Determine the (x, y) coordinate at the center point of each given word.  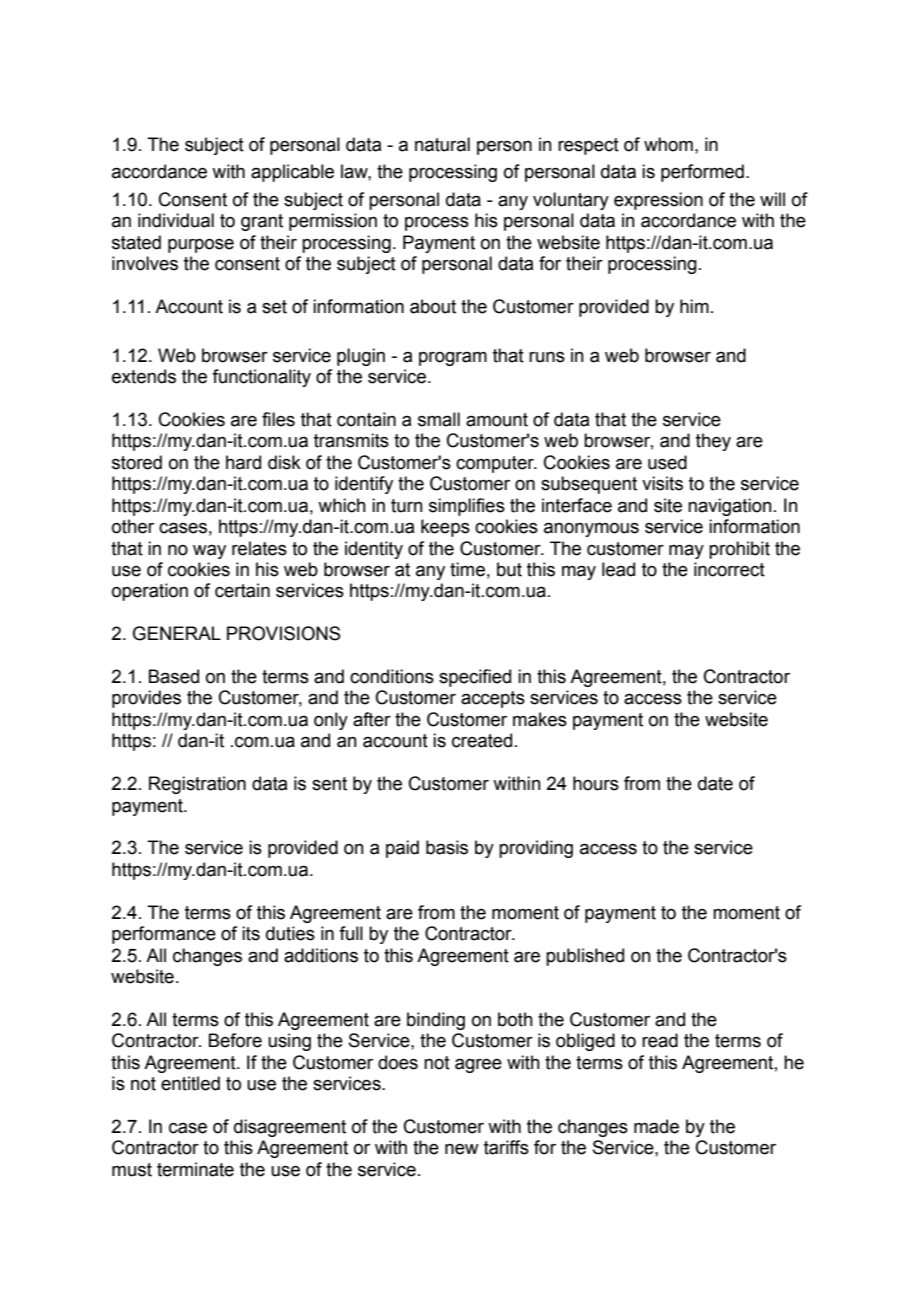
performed (702, 173)
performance (164, 935)
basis (447, 847)
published (585, 957)
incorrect (729, 569)
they (713, 442)
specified (475, 678)
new (462, 1149)
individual (176, 220)
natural (442, 144)
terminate (195, 1169)
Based (174, 676)
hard (243, 462)
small (439, 419)
